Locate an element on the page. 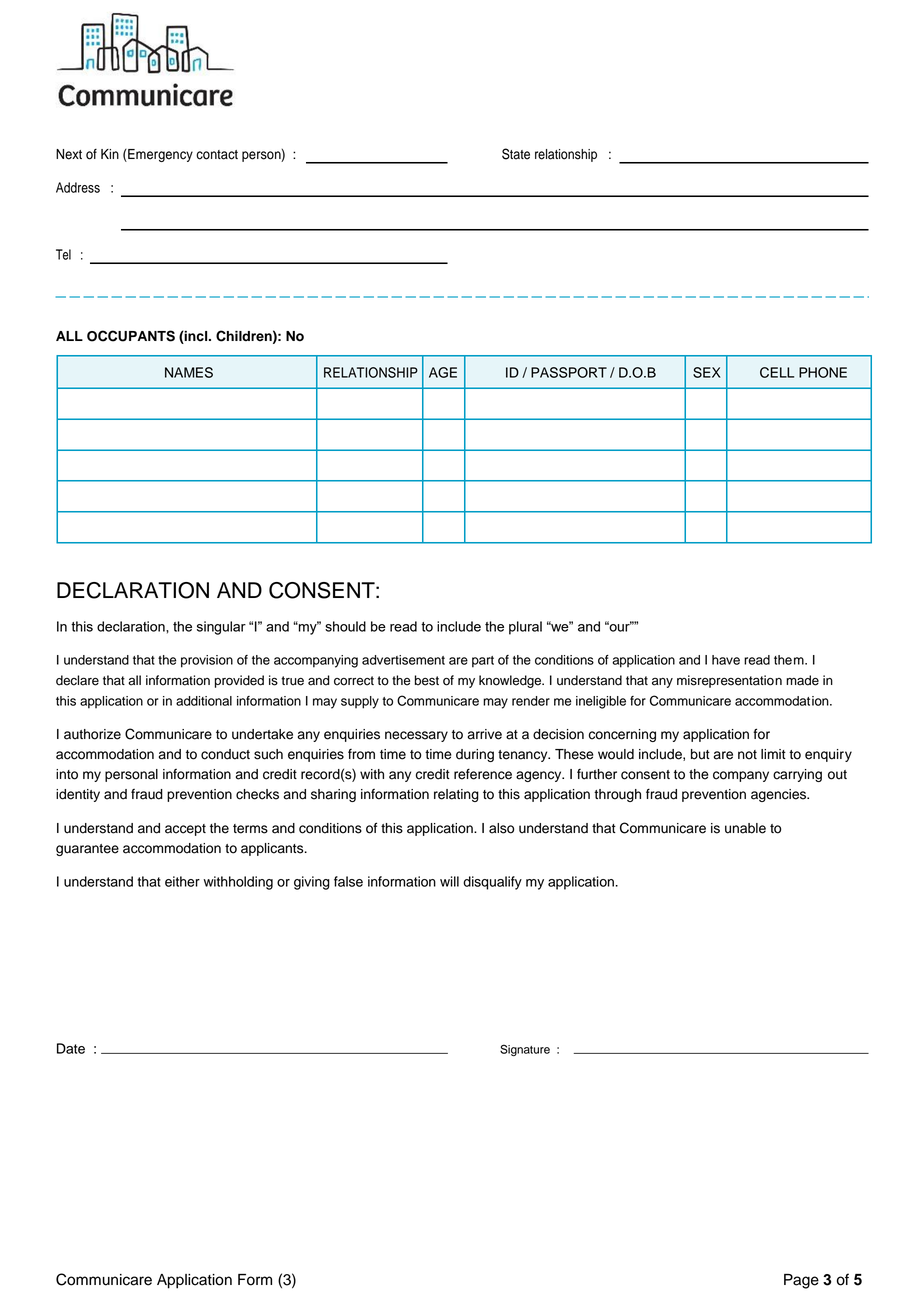 The width and height of the image is (924, 1308). State is located at coordinates (516, 154).
